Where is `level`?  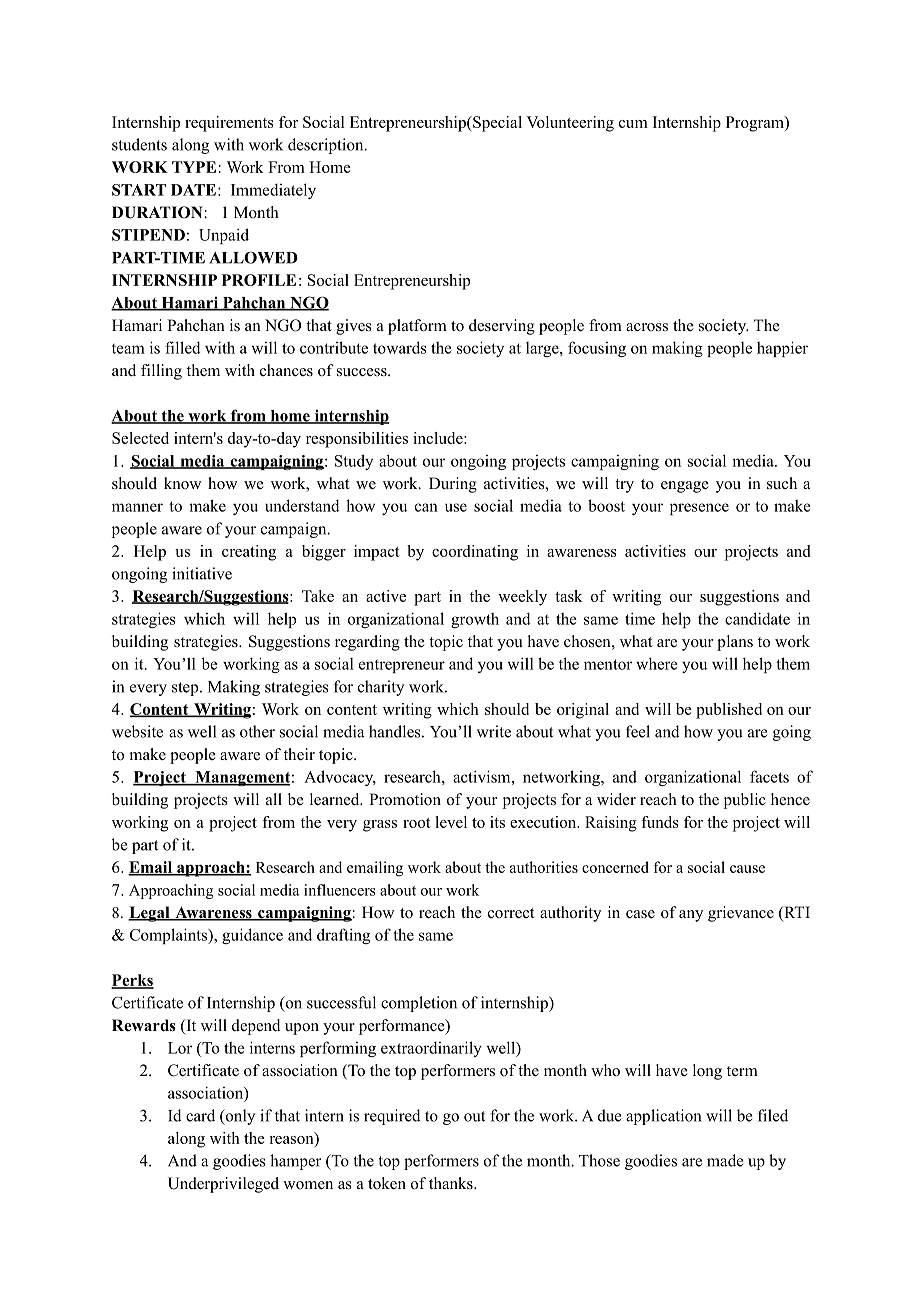 level is located at coordinates (451, 822).
